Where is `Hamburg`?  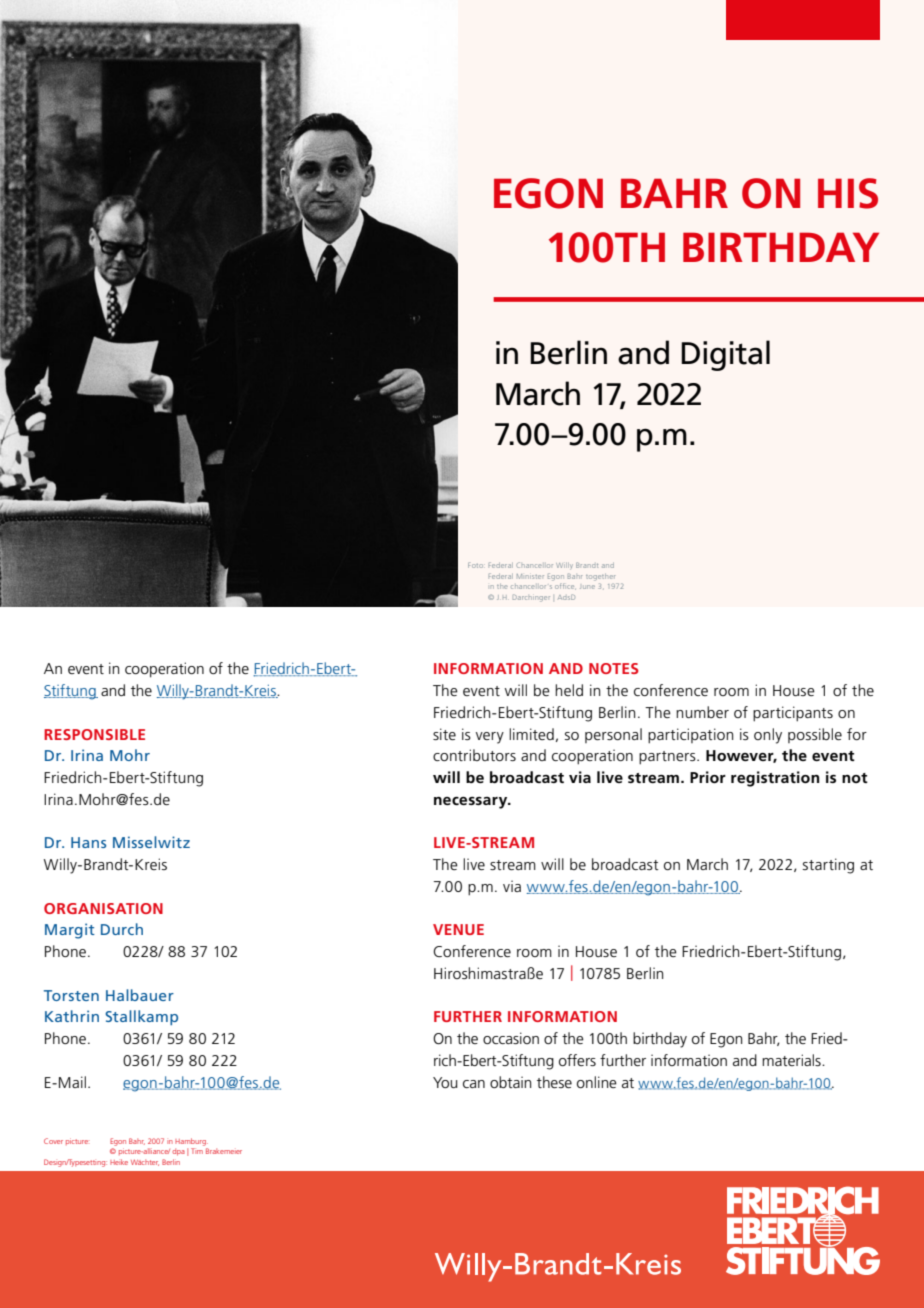 Hamburg is located at coordinates (191, 1142).
